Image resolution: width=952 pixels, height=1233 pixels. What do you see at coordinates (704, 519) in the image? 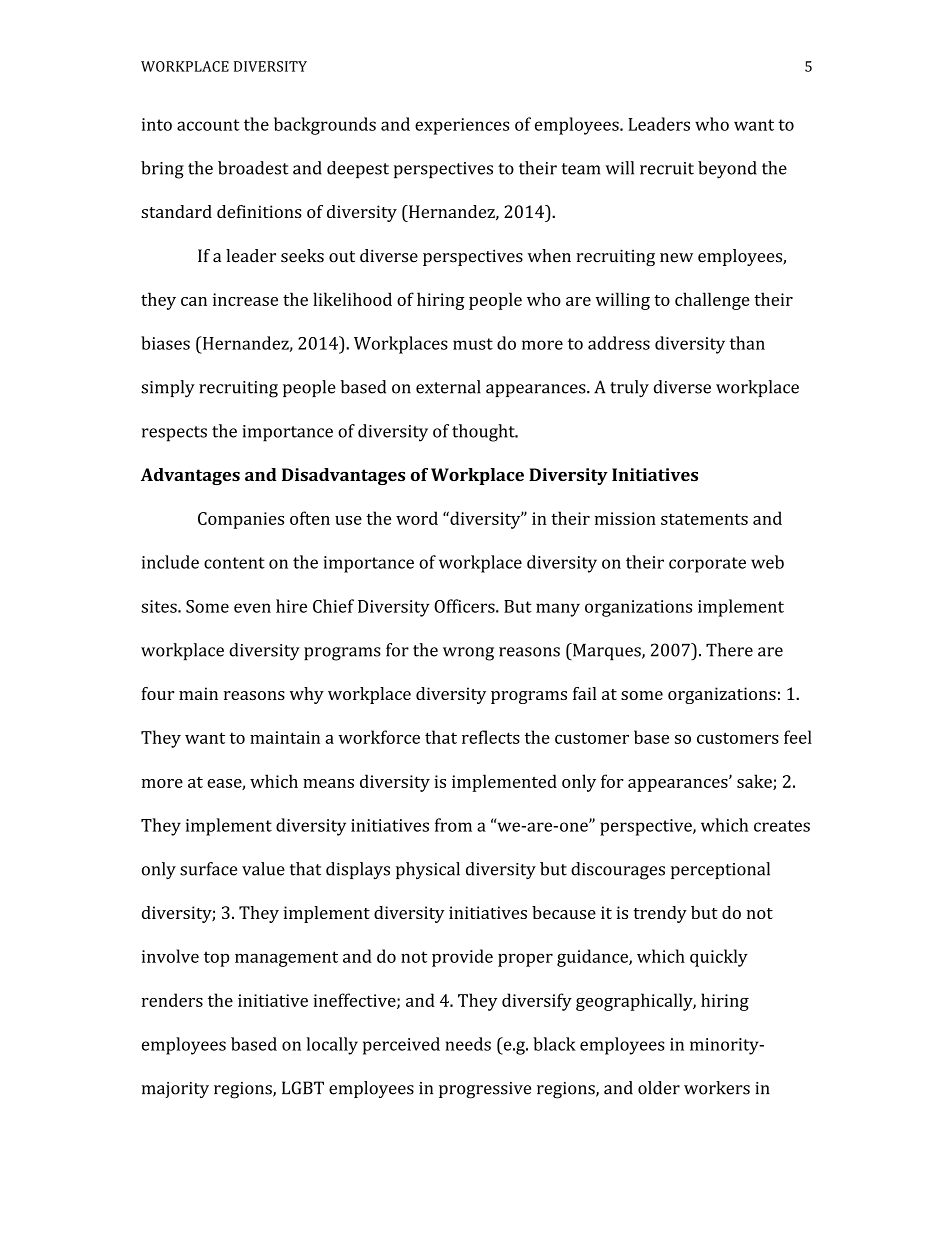
I see `statements` at bounding box center [704, 519].
